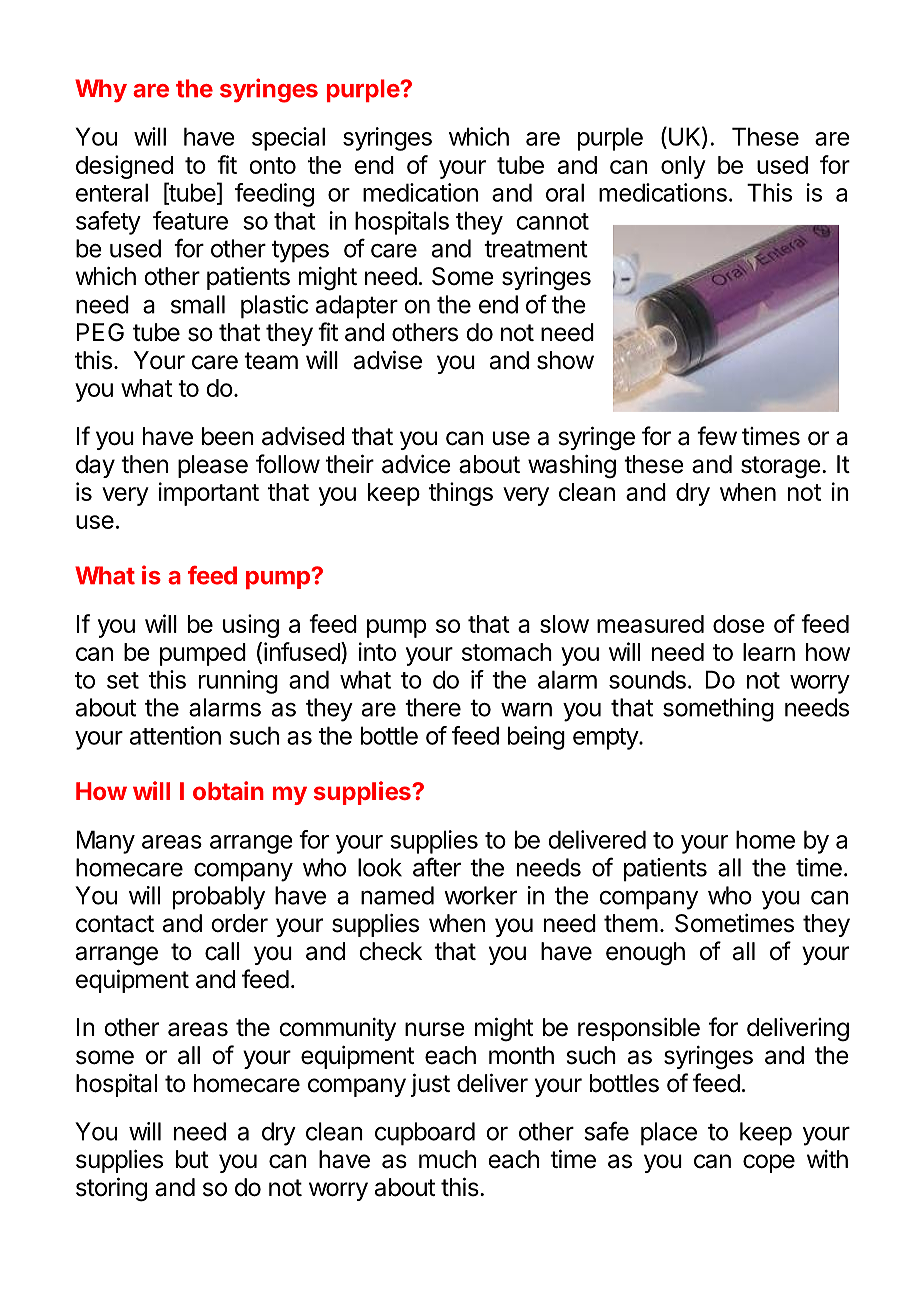 The width and height of the page is (924, 1313). Describe the element at coordinates (219, 898) in the page. I see `probably` at that location.
